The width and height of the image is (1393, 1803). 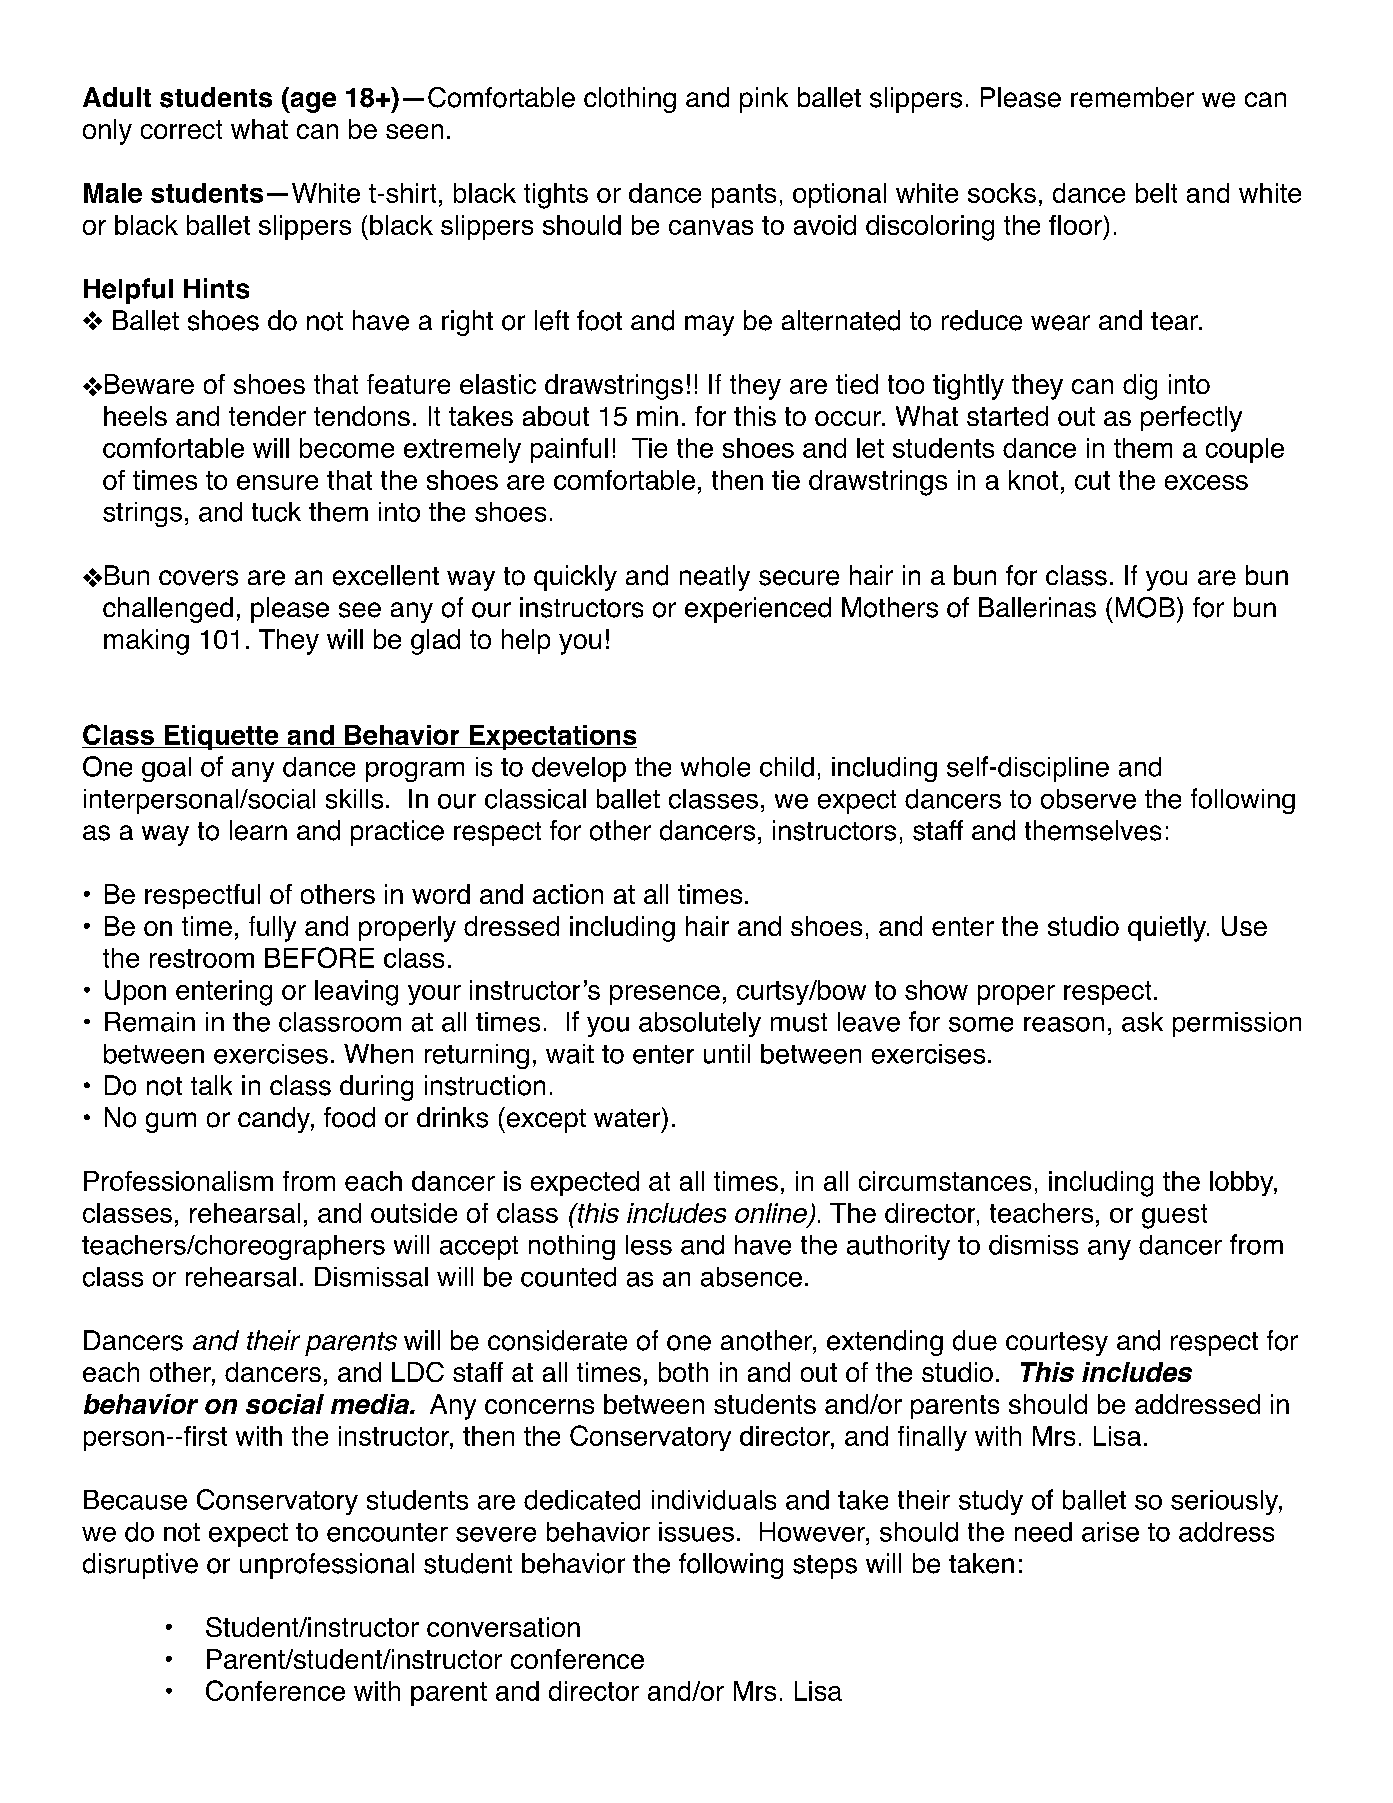 I want to click on clothing, so click(x=630, y=100).
